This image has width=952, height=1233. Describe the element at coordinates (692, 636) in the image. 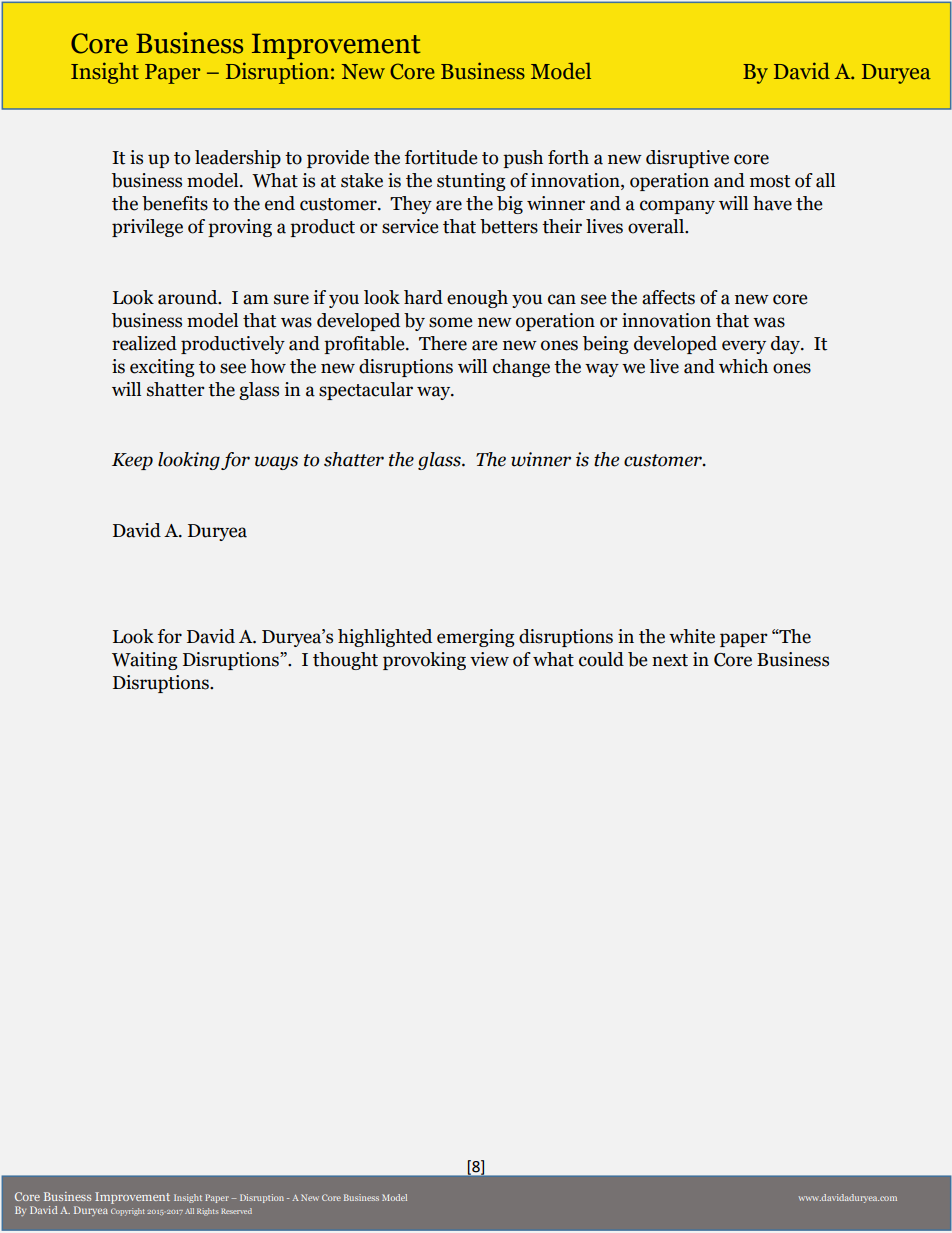

I see `white` at that location.
